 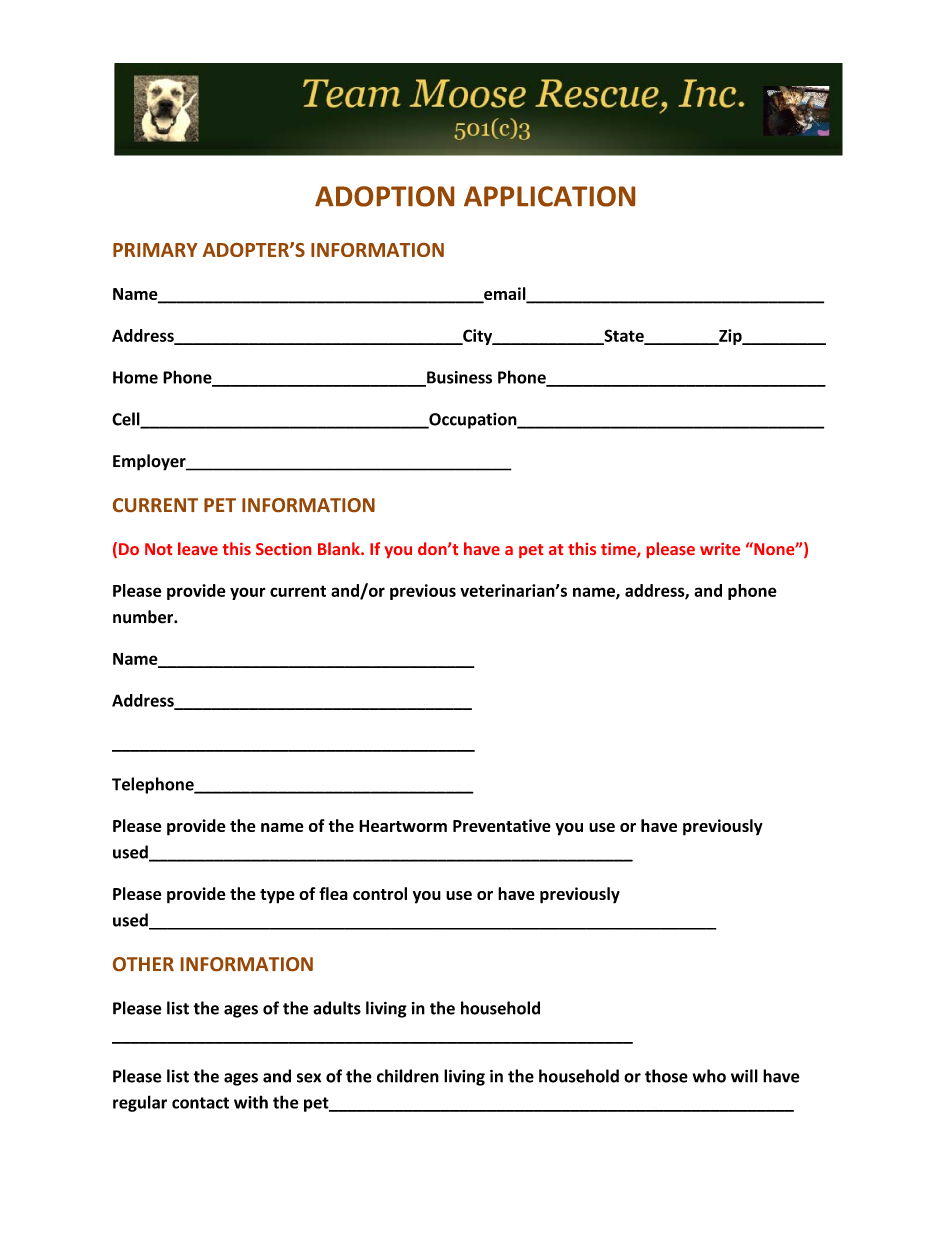 I want to click on APPLICATION, so click(x=549, y=196).
